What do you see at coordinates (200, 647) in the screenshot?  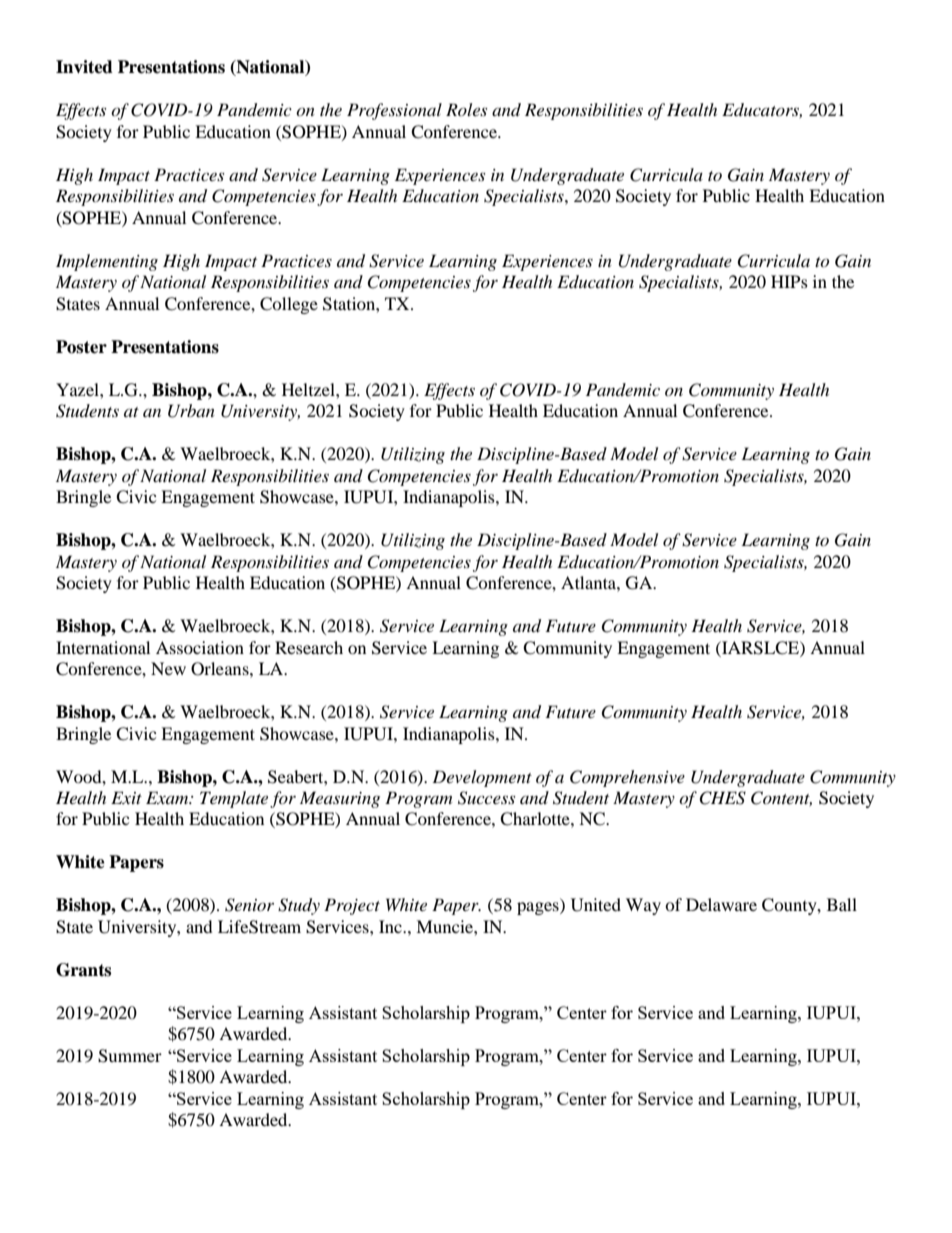 I see `Association` at bounding box center [200, 647].
